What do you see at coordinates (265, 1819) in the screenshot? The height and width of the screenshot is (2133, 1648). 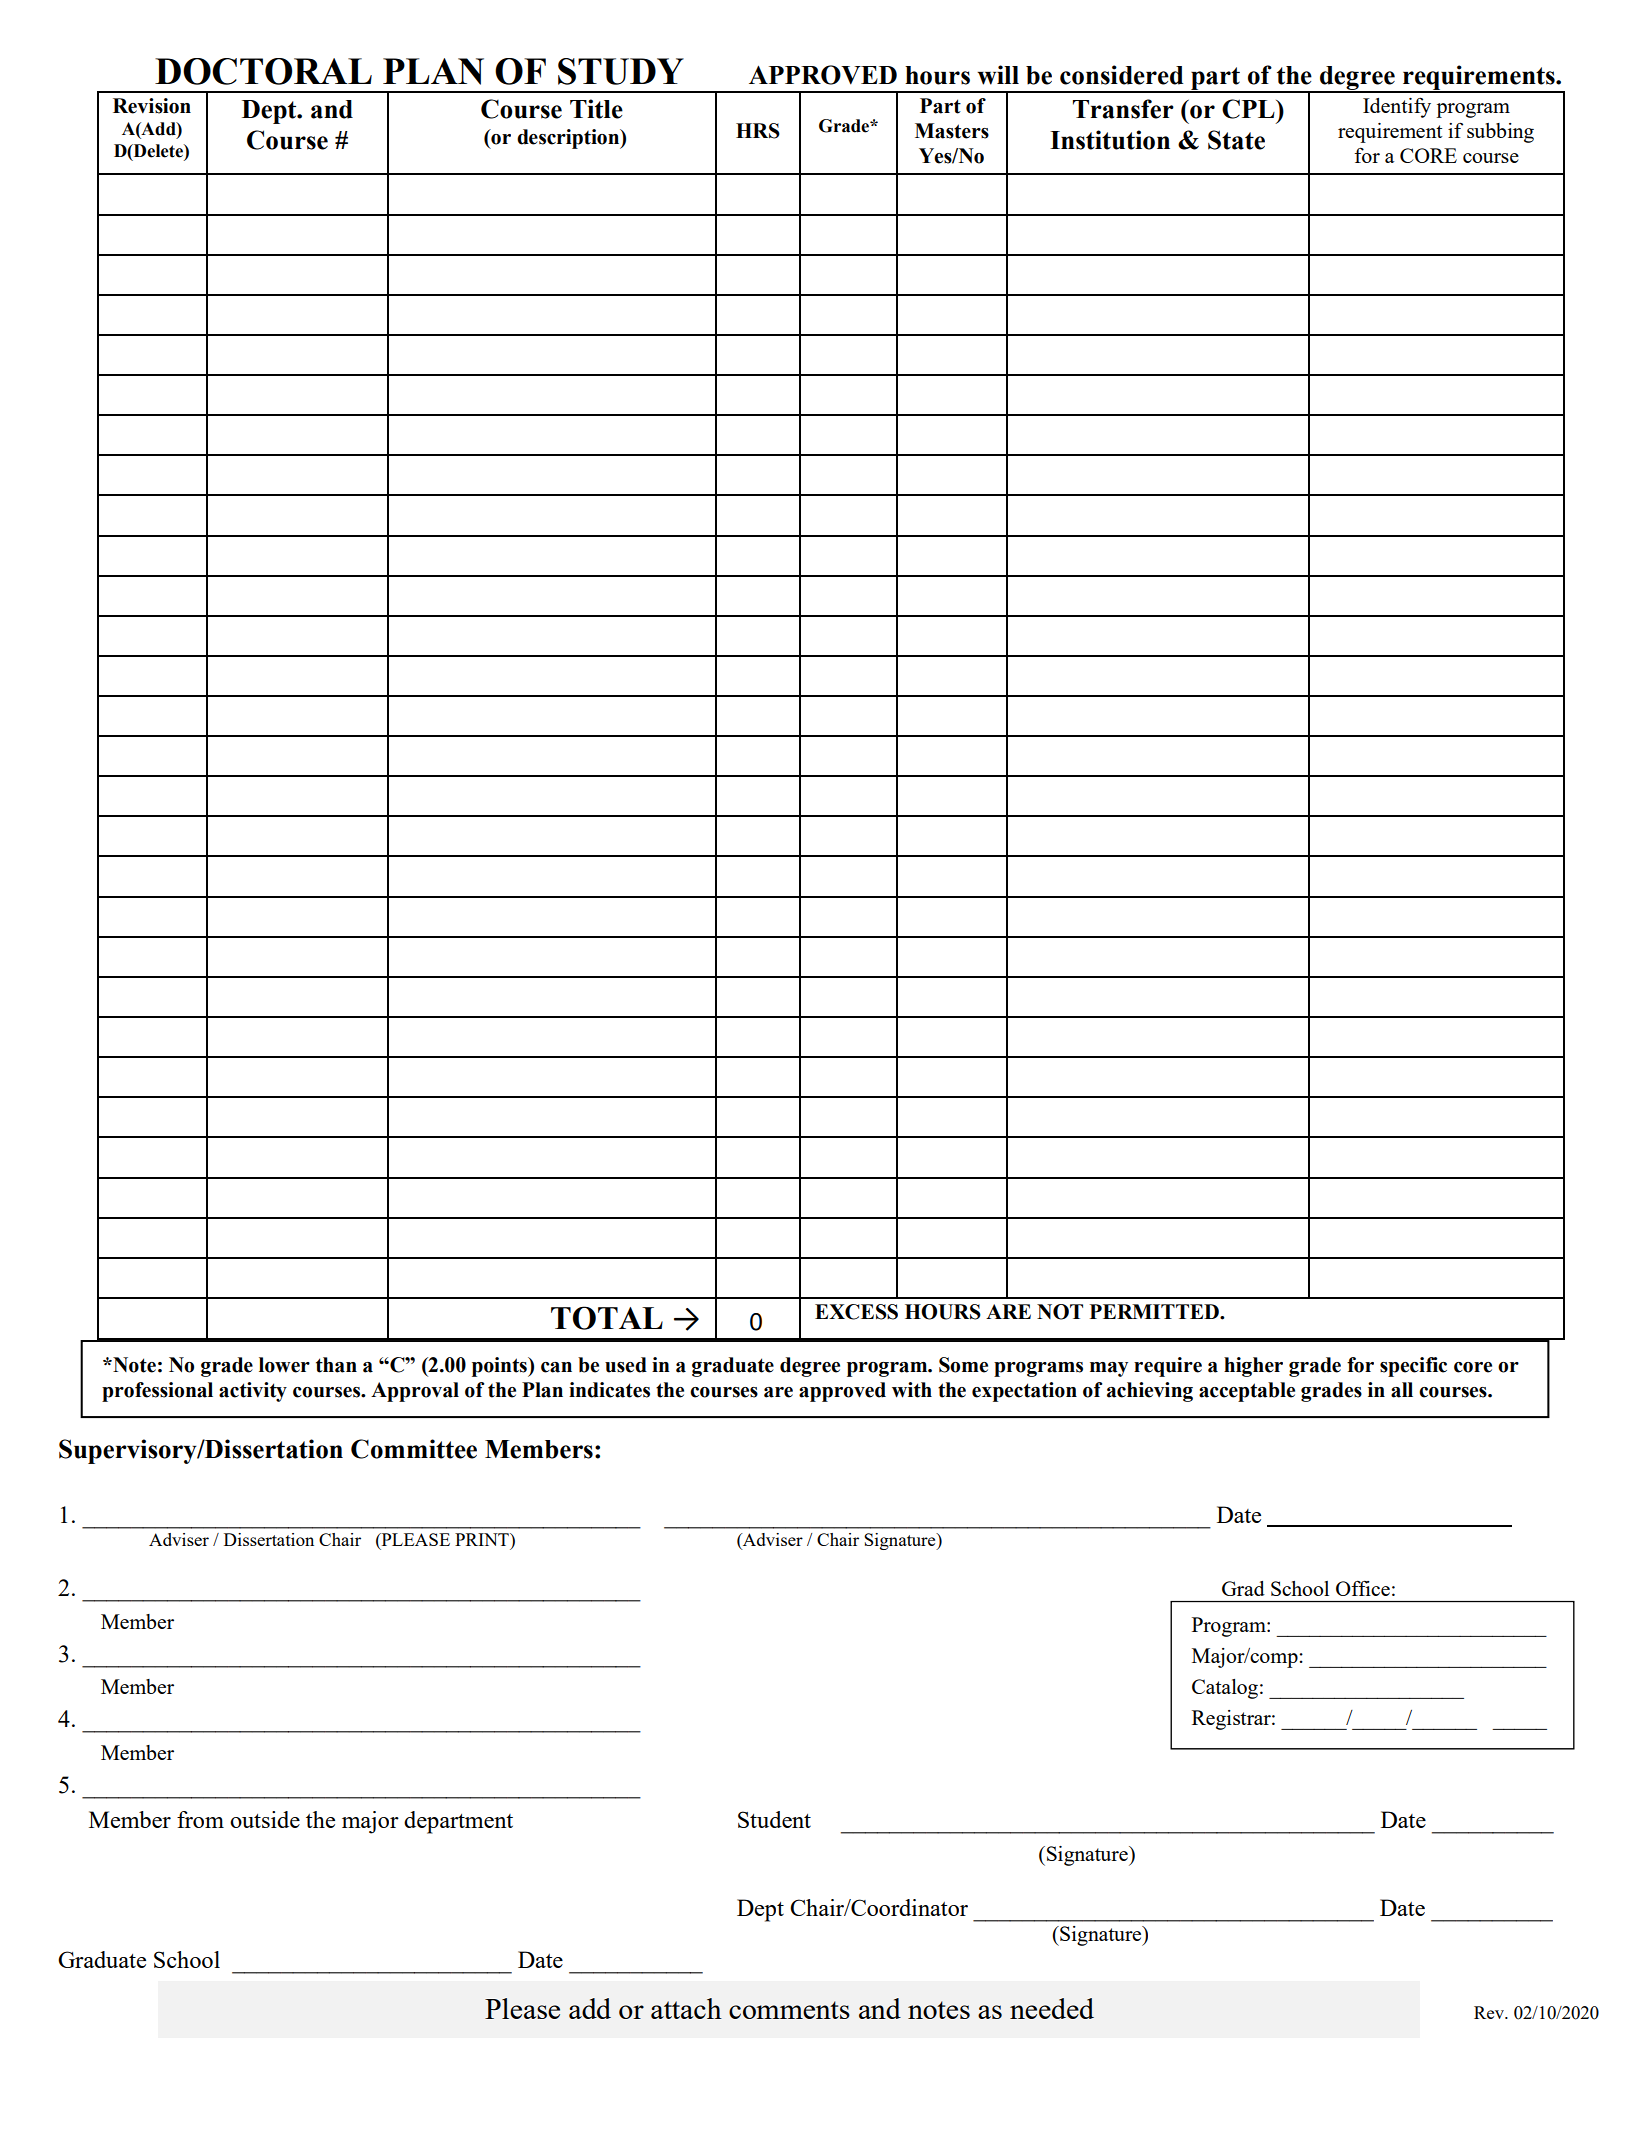 I see `outside` at bounding box center [265, 1819].
